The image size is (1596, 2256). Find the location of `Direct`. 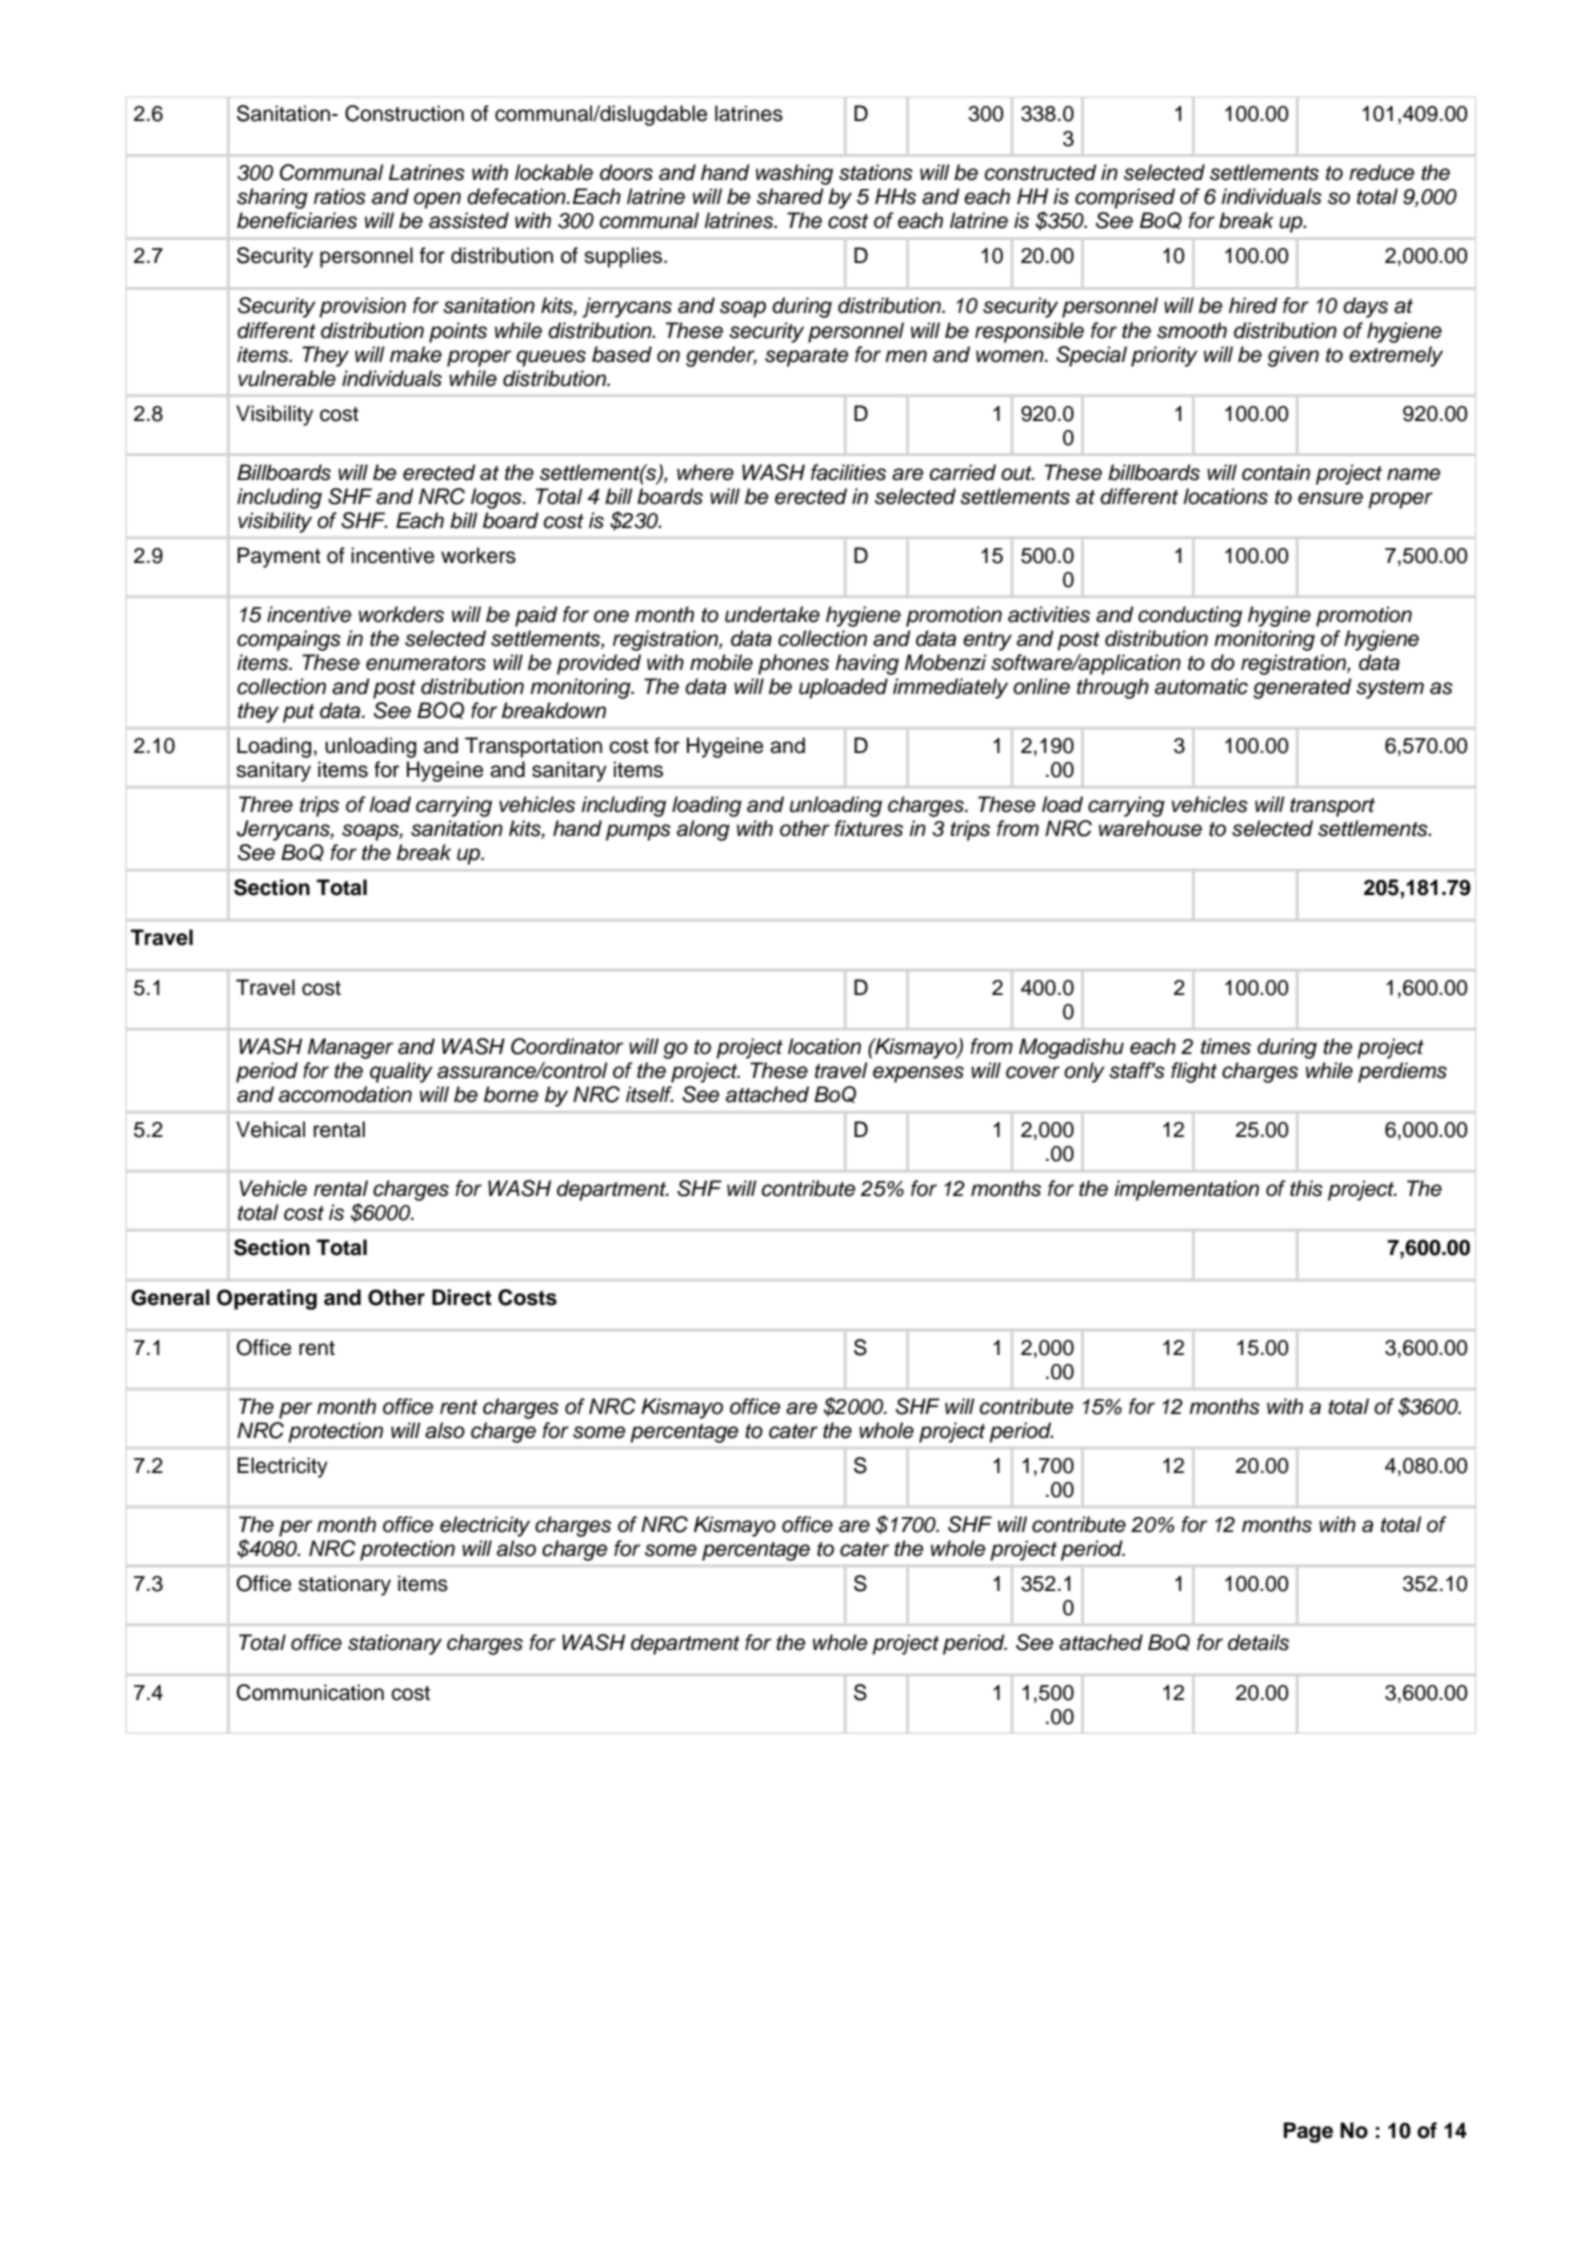

Direct is located at coordinates (462, 1297).
